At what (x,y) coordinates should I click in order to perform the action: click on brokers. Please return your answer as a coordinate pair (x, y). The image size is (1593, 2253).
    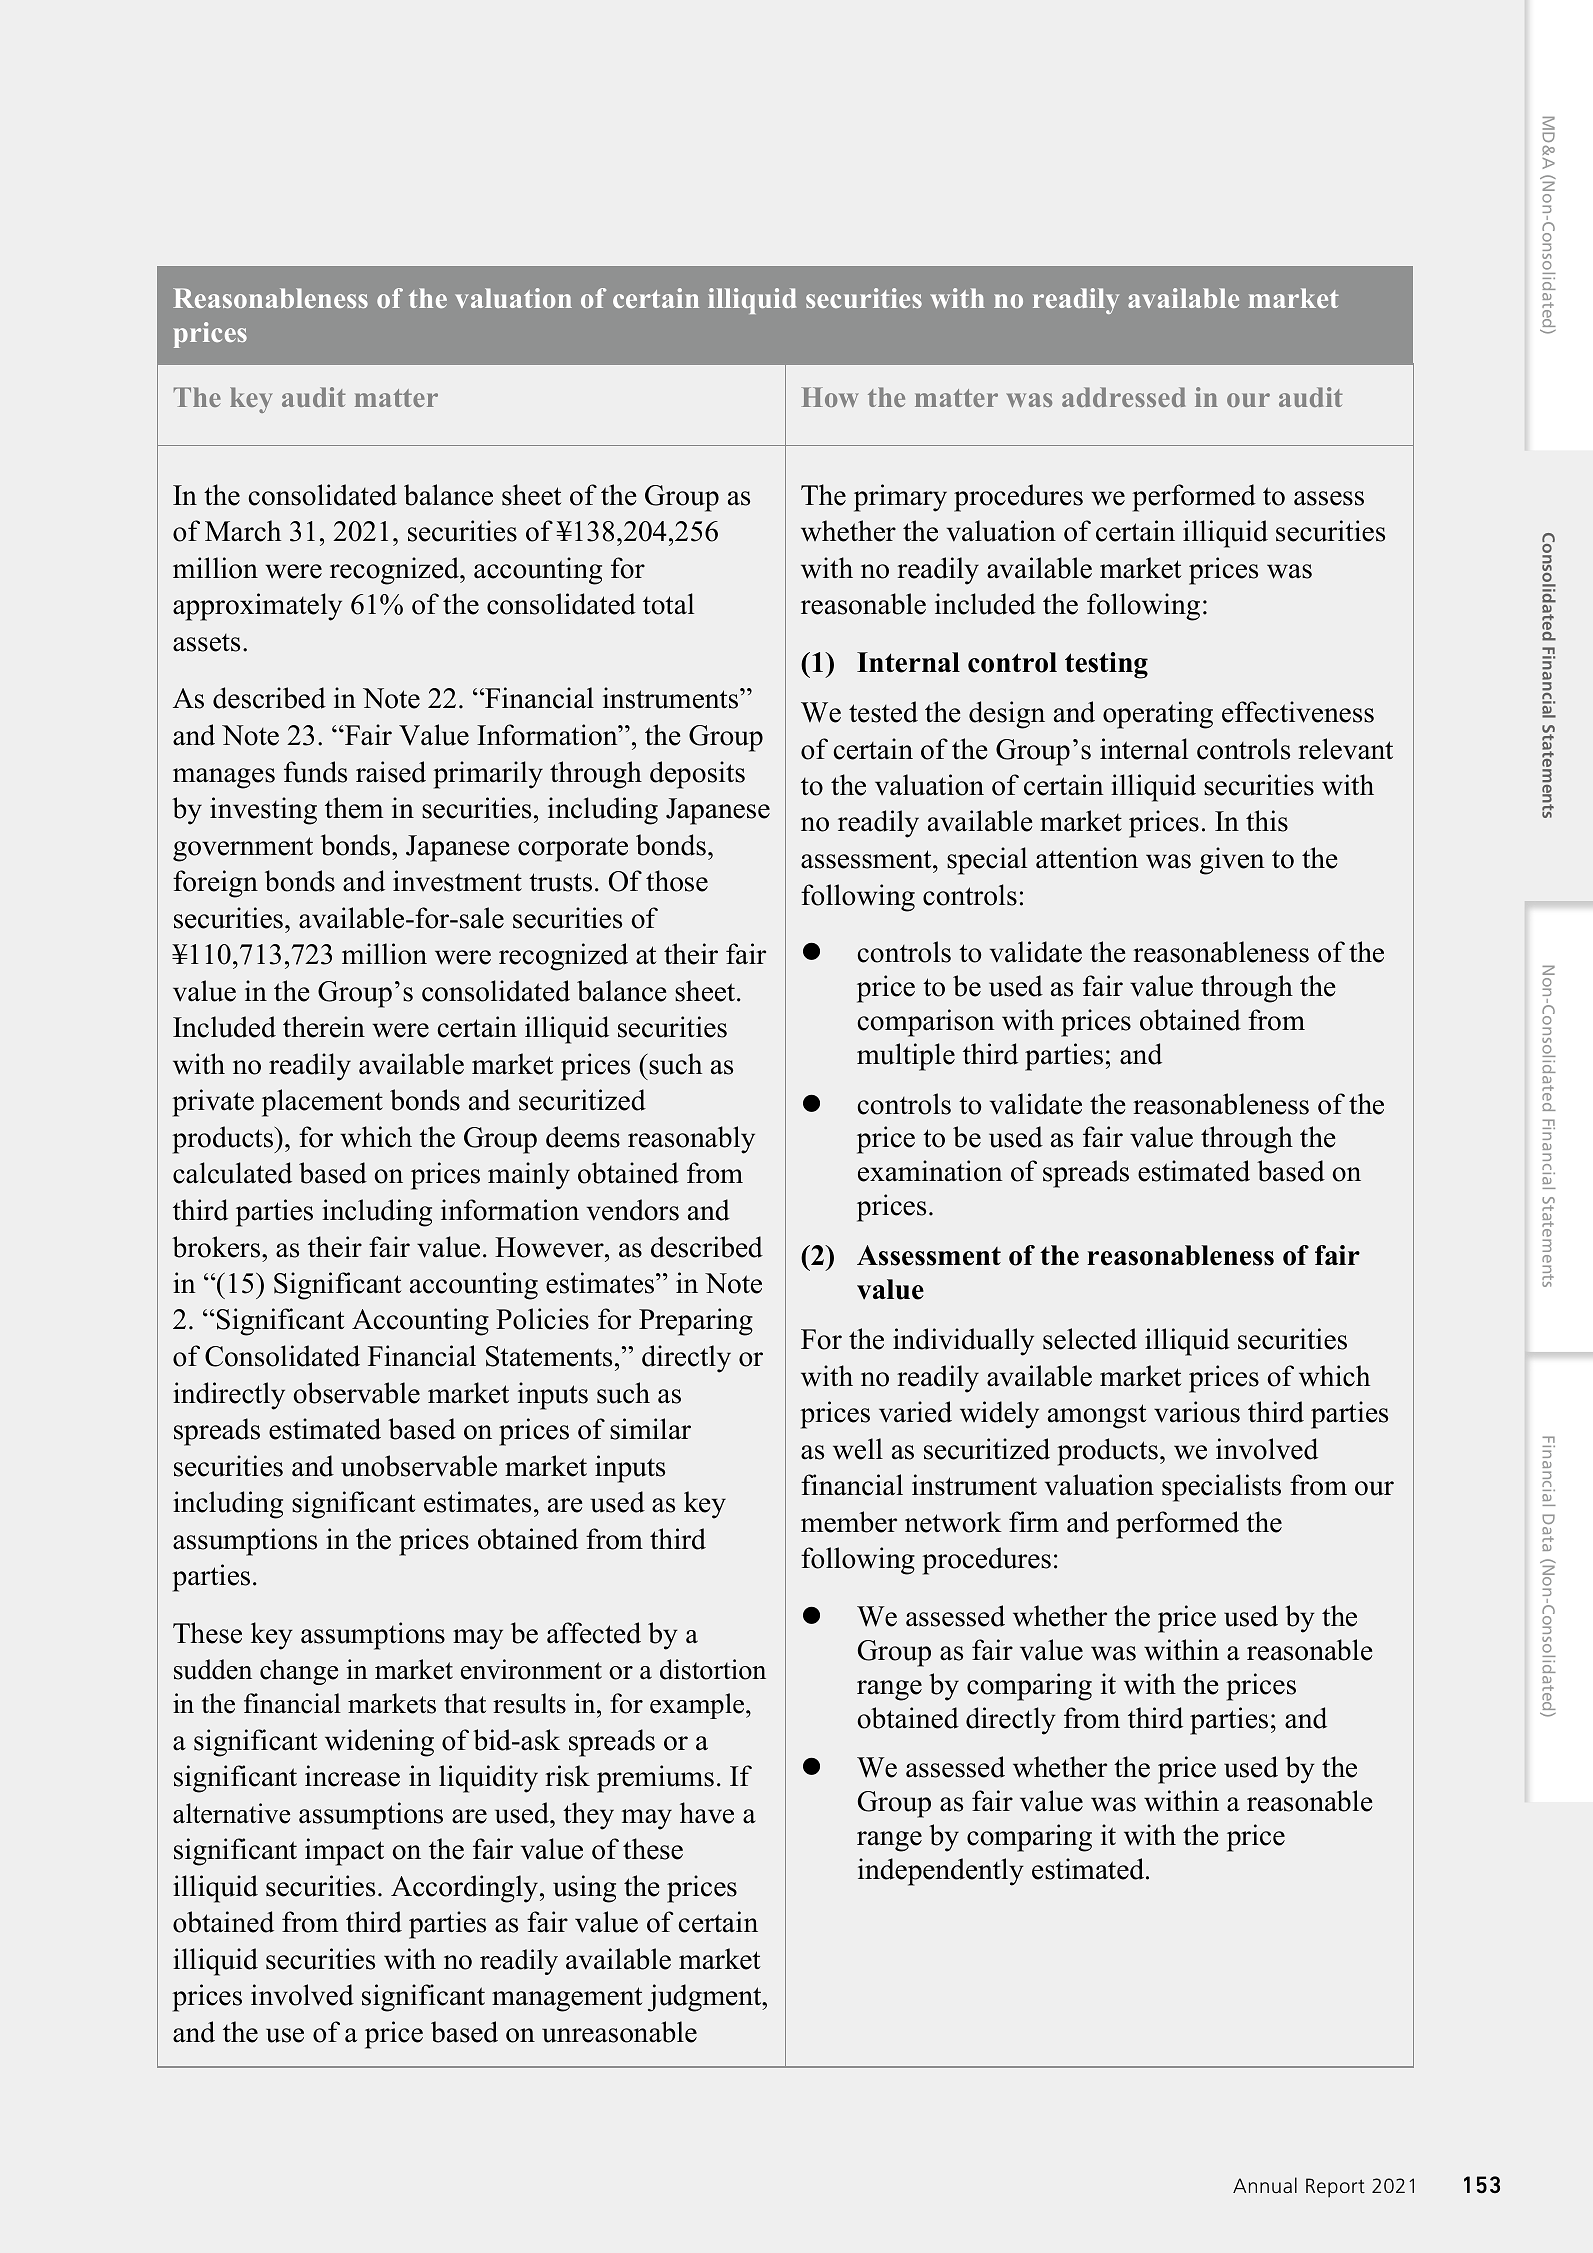
    Looking at the image, I should click on (217, 1247).
